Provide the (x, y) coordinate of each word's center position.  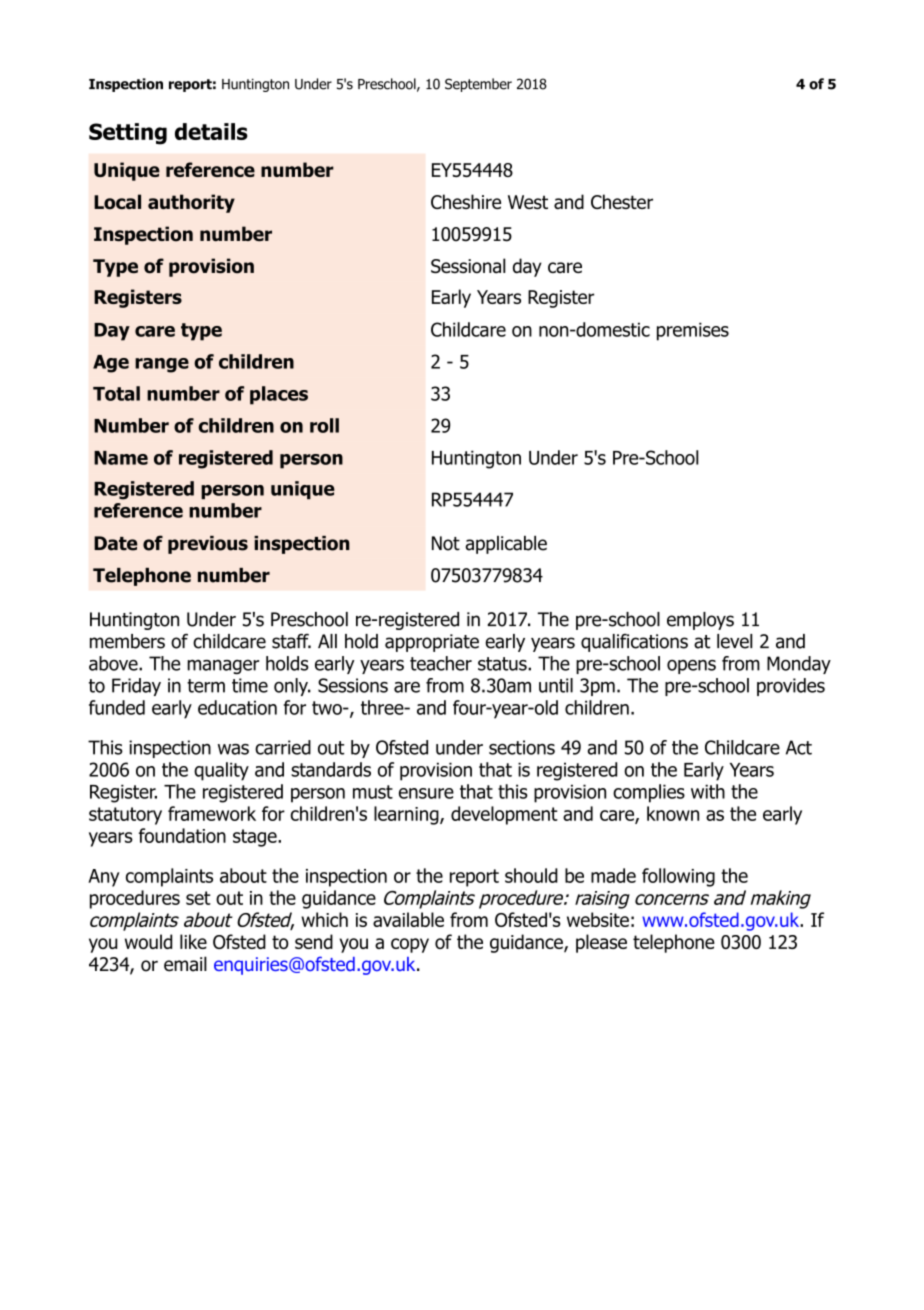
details (211, 131)
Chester (622, 201)
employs (700, 621)
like (193, 941)
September (478, 85)
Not (446, 543)
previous (208, 545)
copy (410, 945)
